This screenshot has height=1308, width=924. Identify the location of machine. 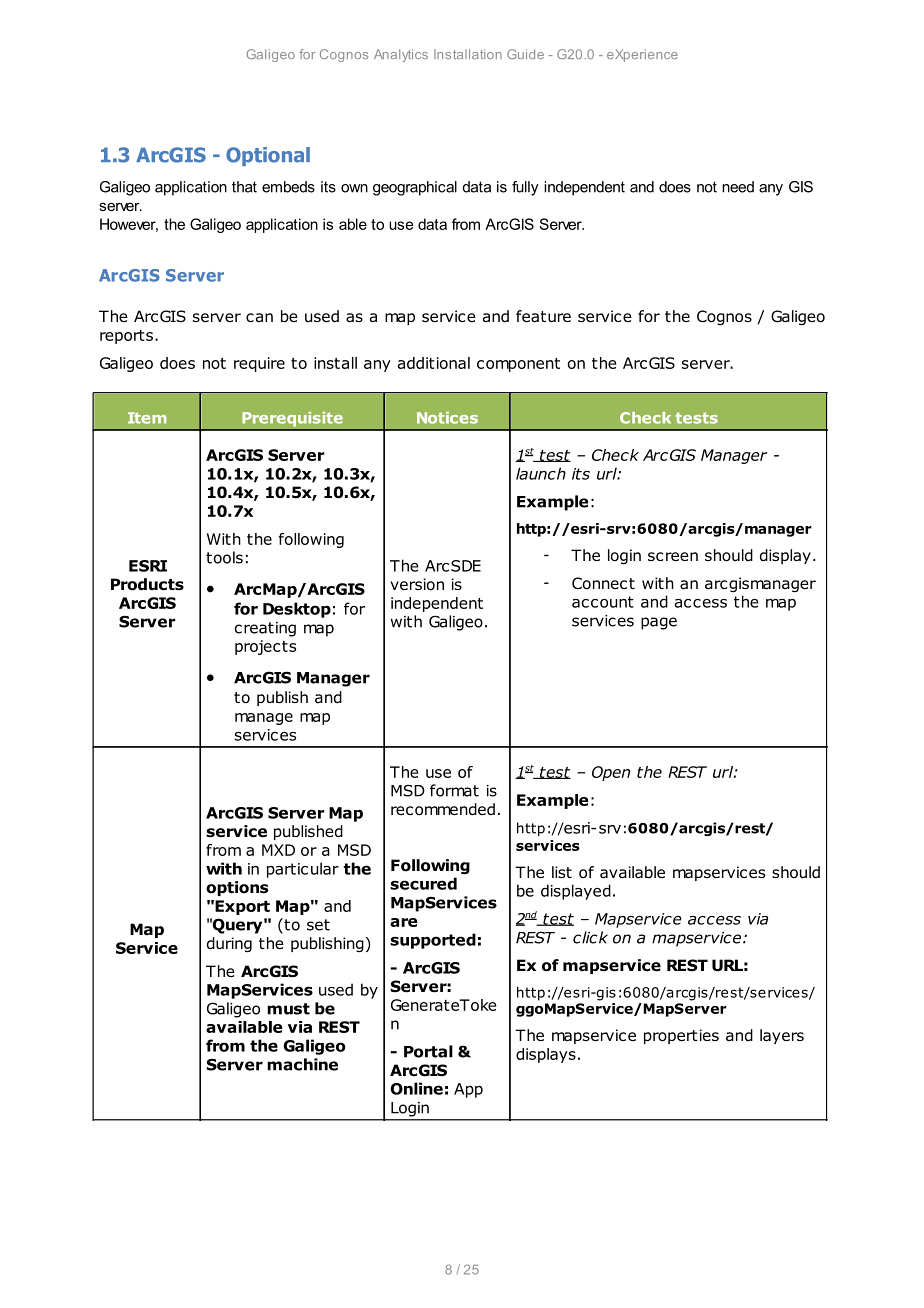
(302, 1064).
